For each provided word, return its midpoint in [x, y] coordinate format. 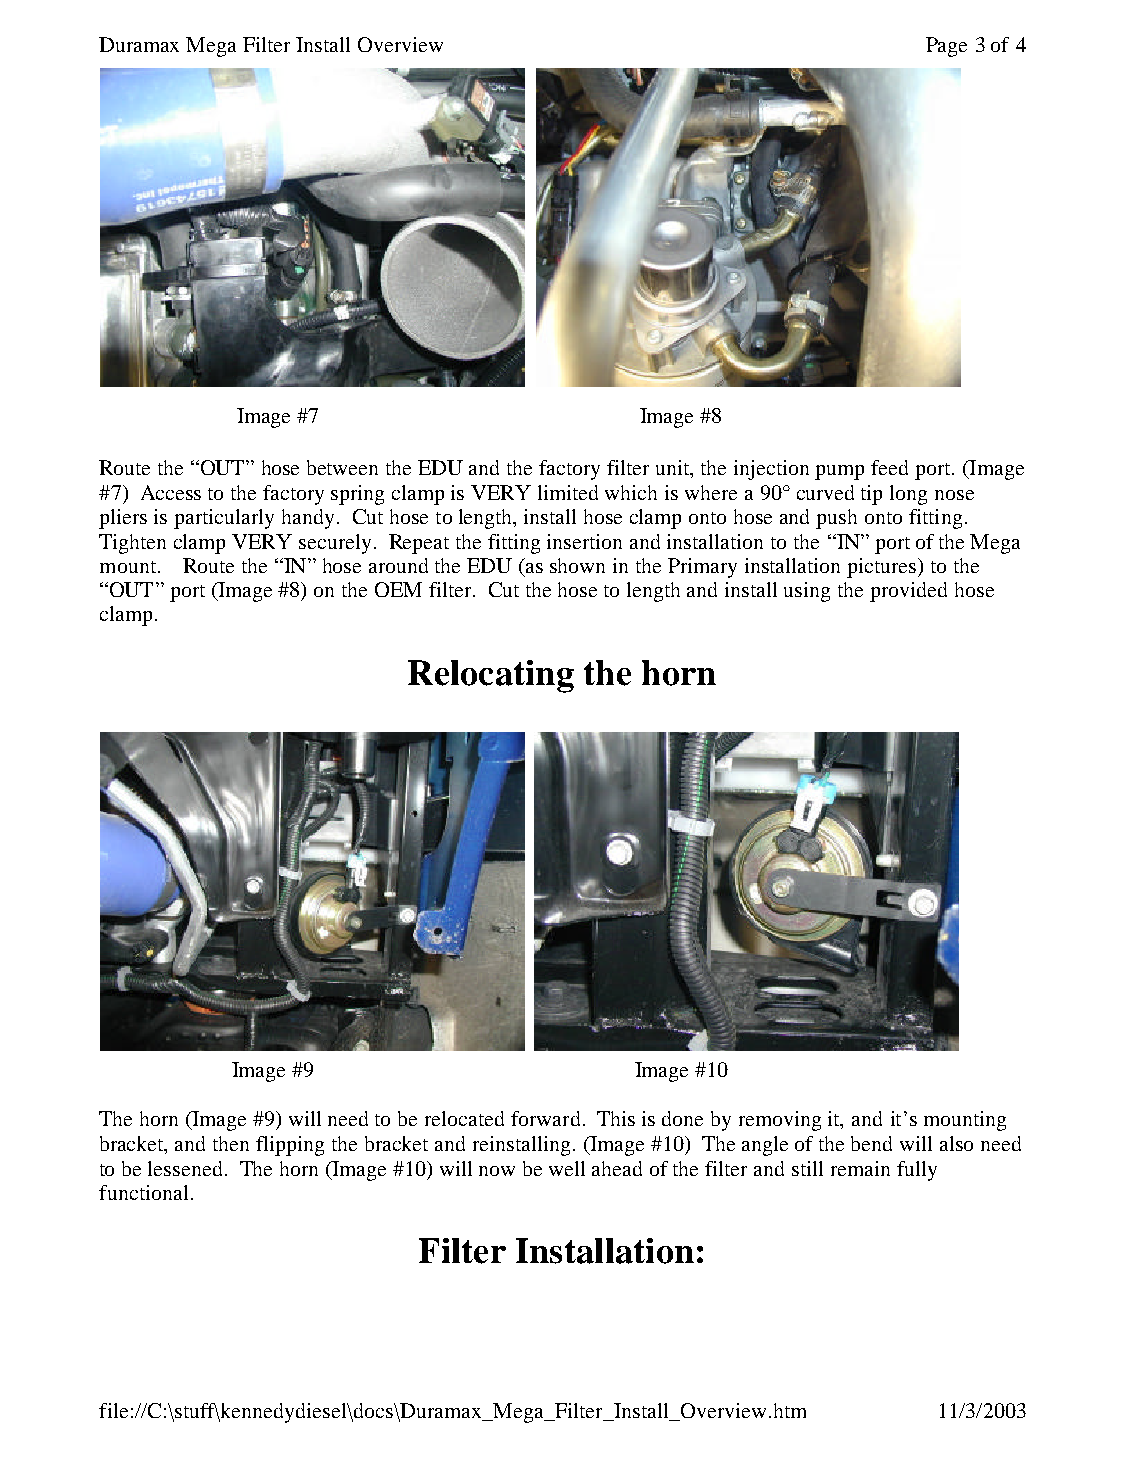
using [807, 592]
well [567, 1168]
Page [946, 47]
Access [171, 492]
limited [568, 492]
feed [889, 467]
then [231, 1143]
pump [839, 472]
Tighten [132, 544]
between [342, 467]
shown [577, 565]
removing [780, 1121]
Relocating [491, 676]
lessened [185, 1168]
